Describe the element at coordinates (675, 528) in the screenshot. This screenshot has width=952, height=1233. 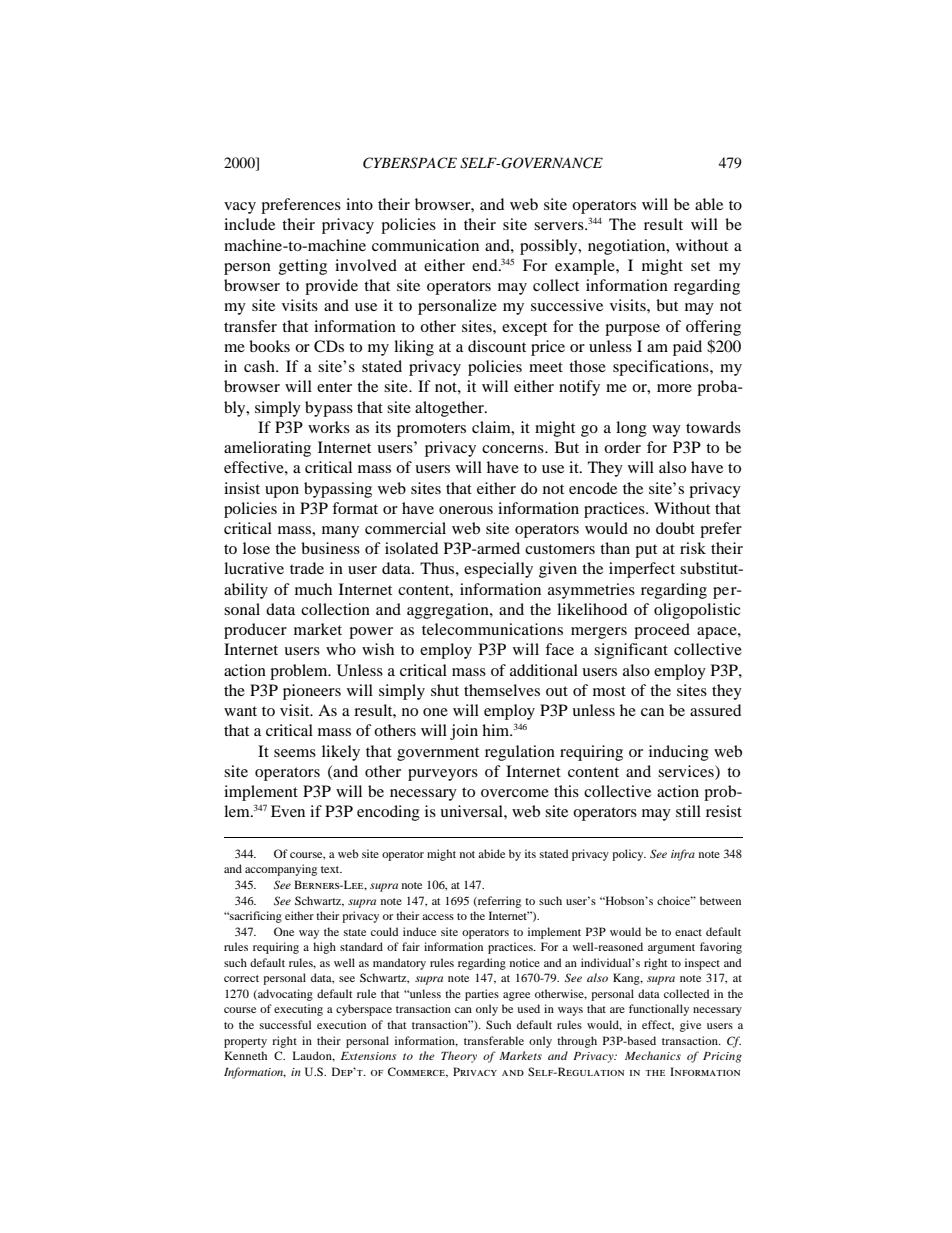
I see `doubt` at that location.
